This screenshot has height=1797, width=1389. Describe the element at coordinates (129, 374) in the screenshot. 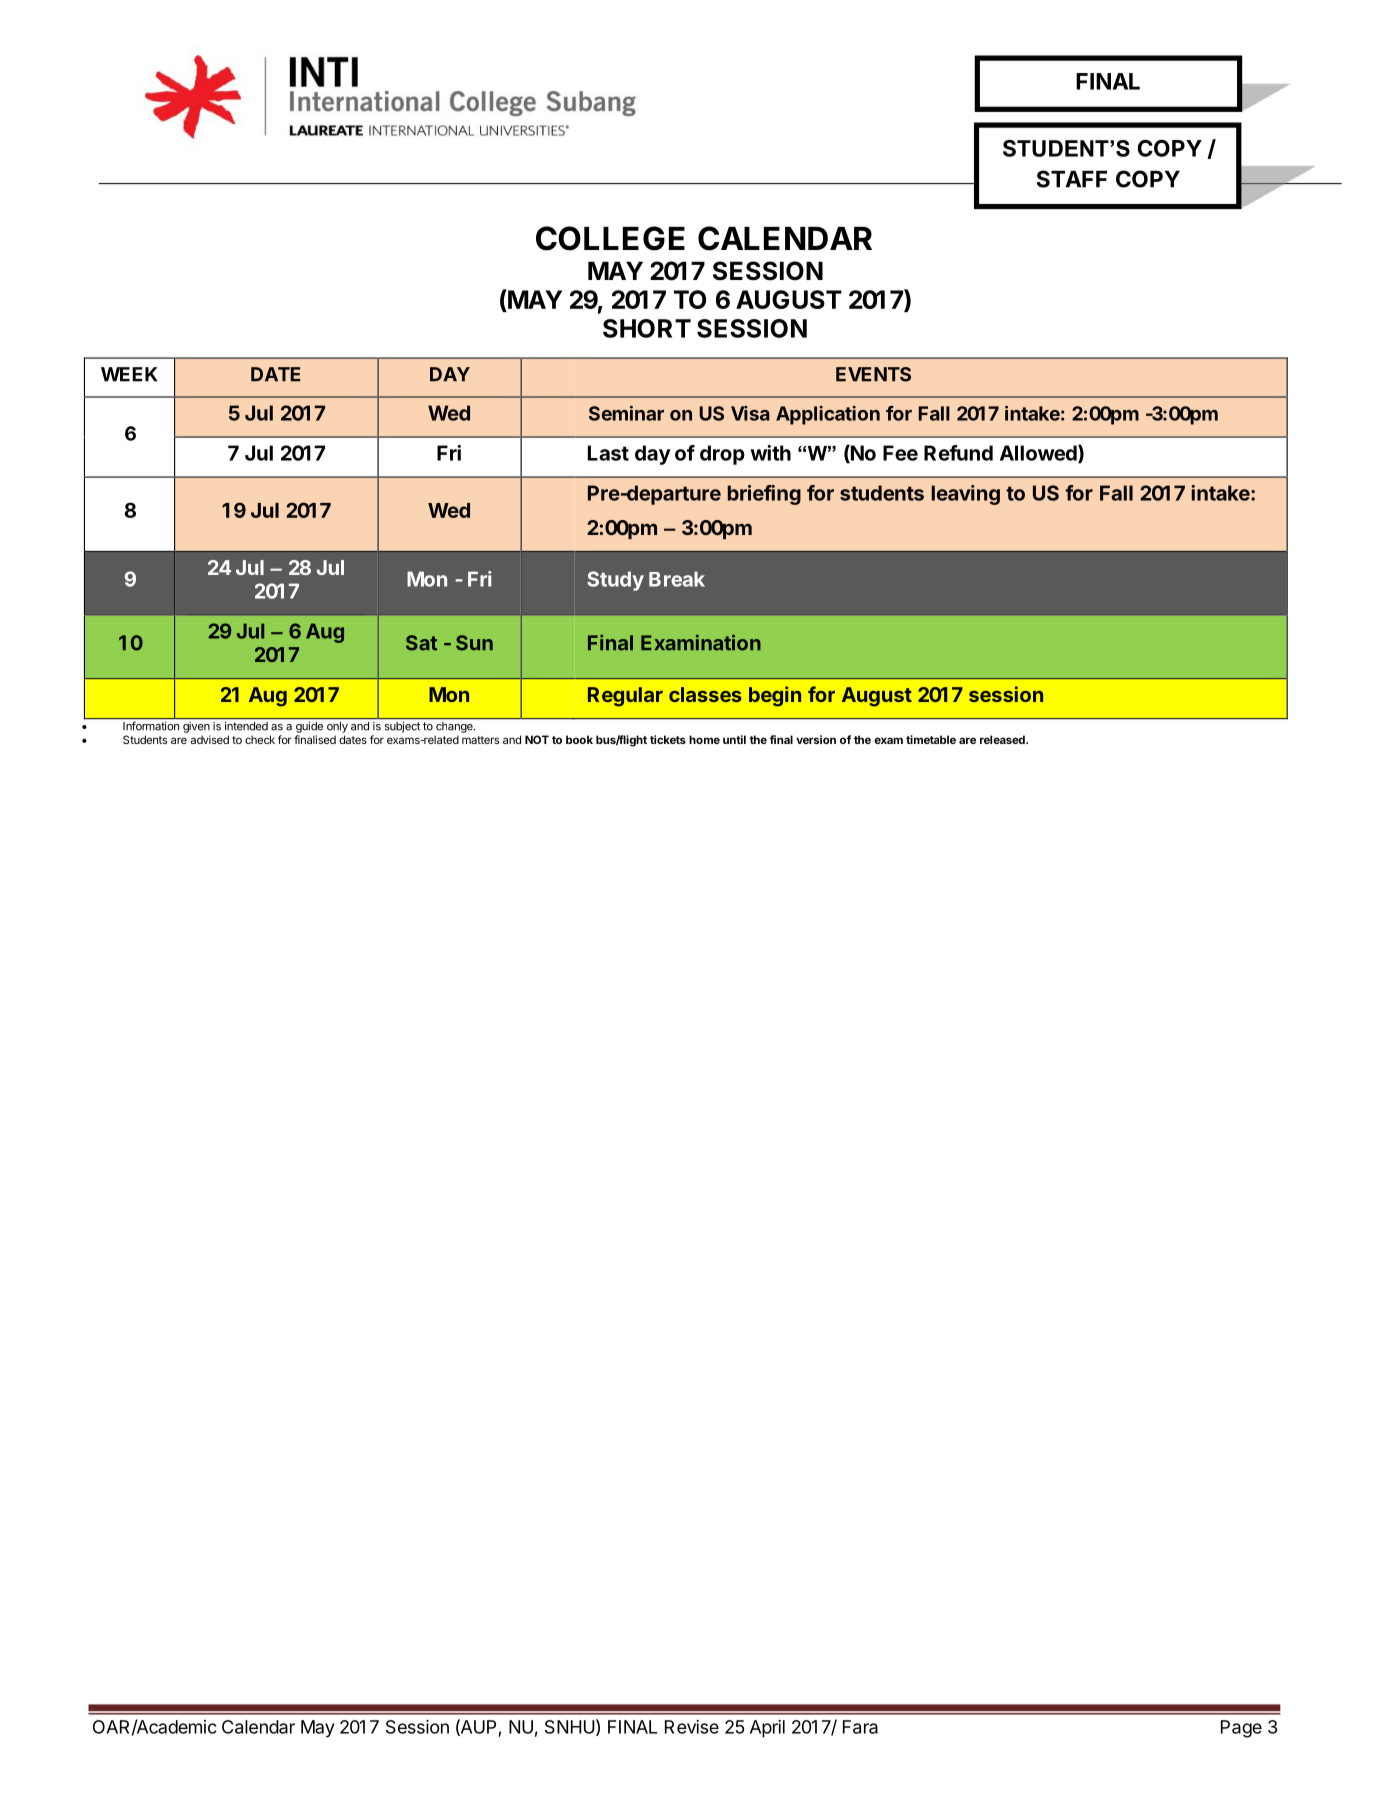

I see `WEEK` at that location.
